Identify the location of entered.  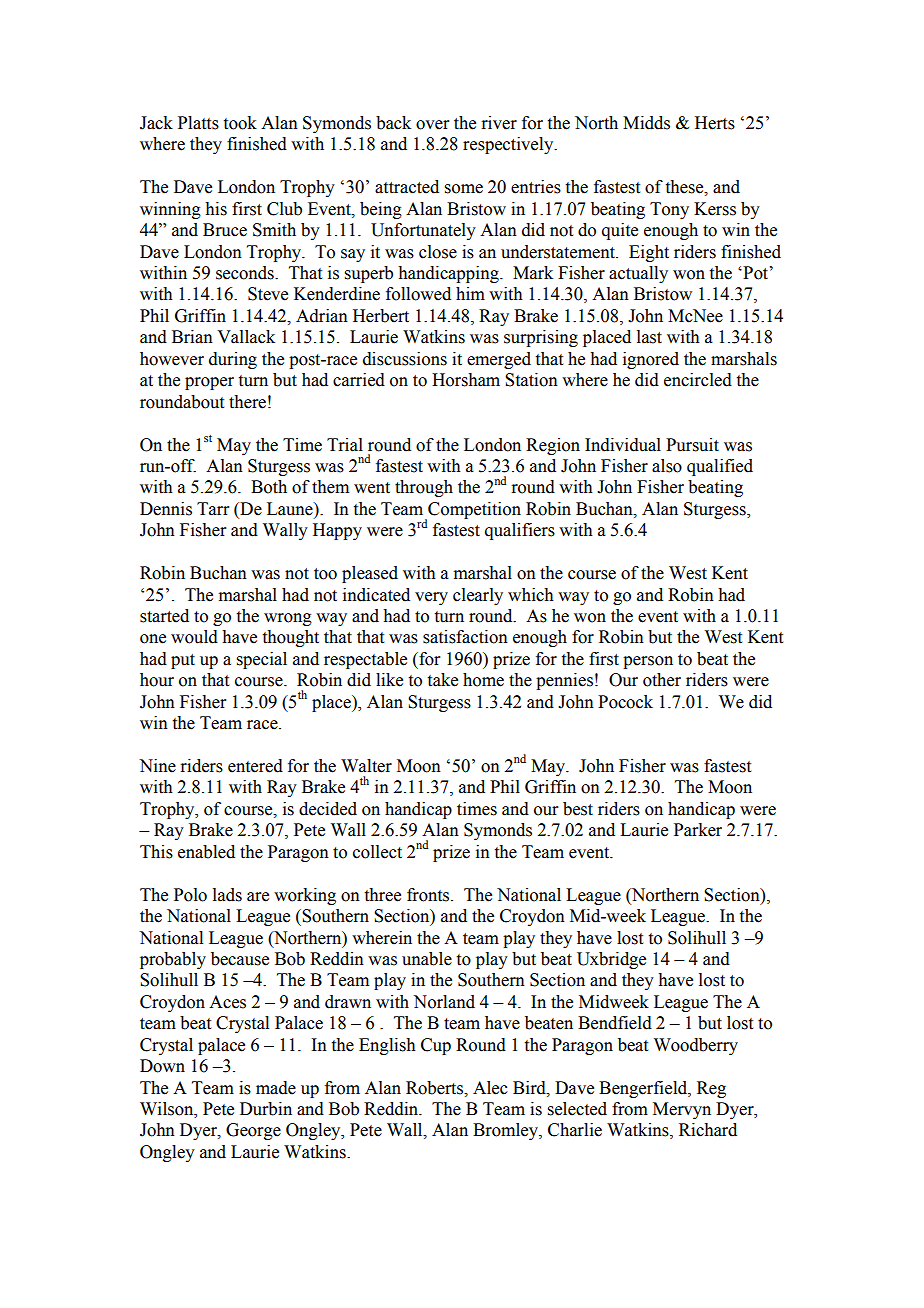
(255, 766).
